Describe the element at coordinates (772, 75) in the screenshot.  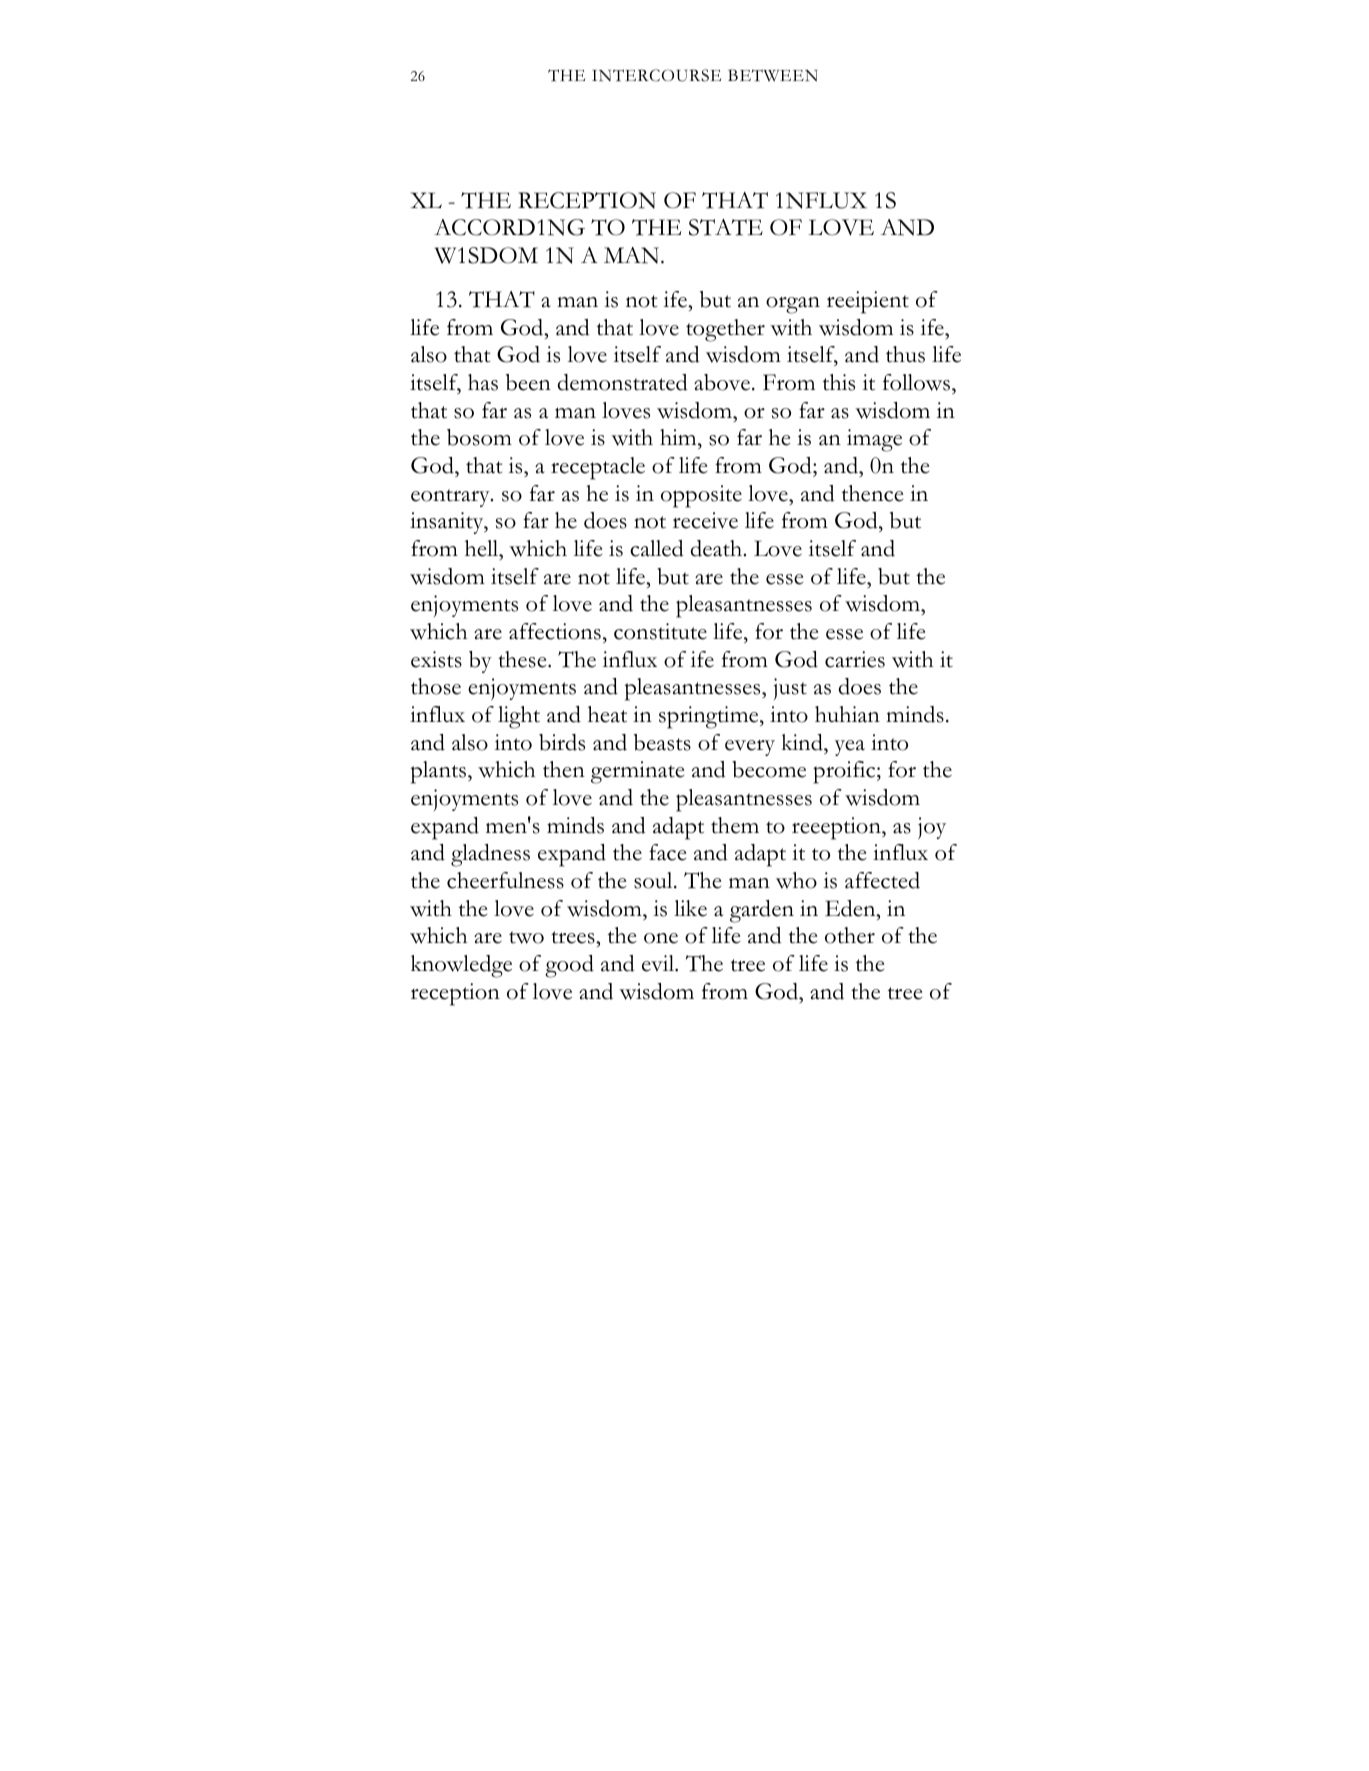
I see `BETWEEN` at that location.
